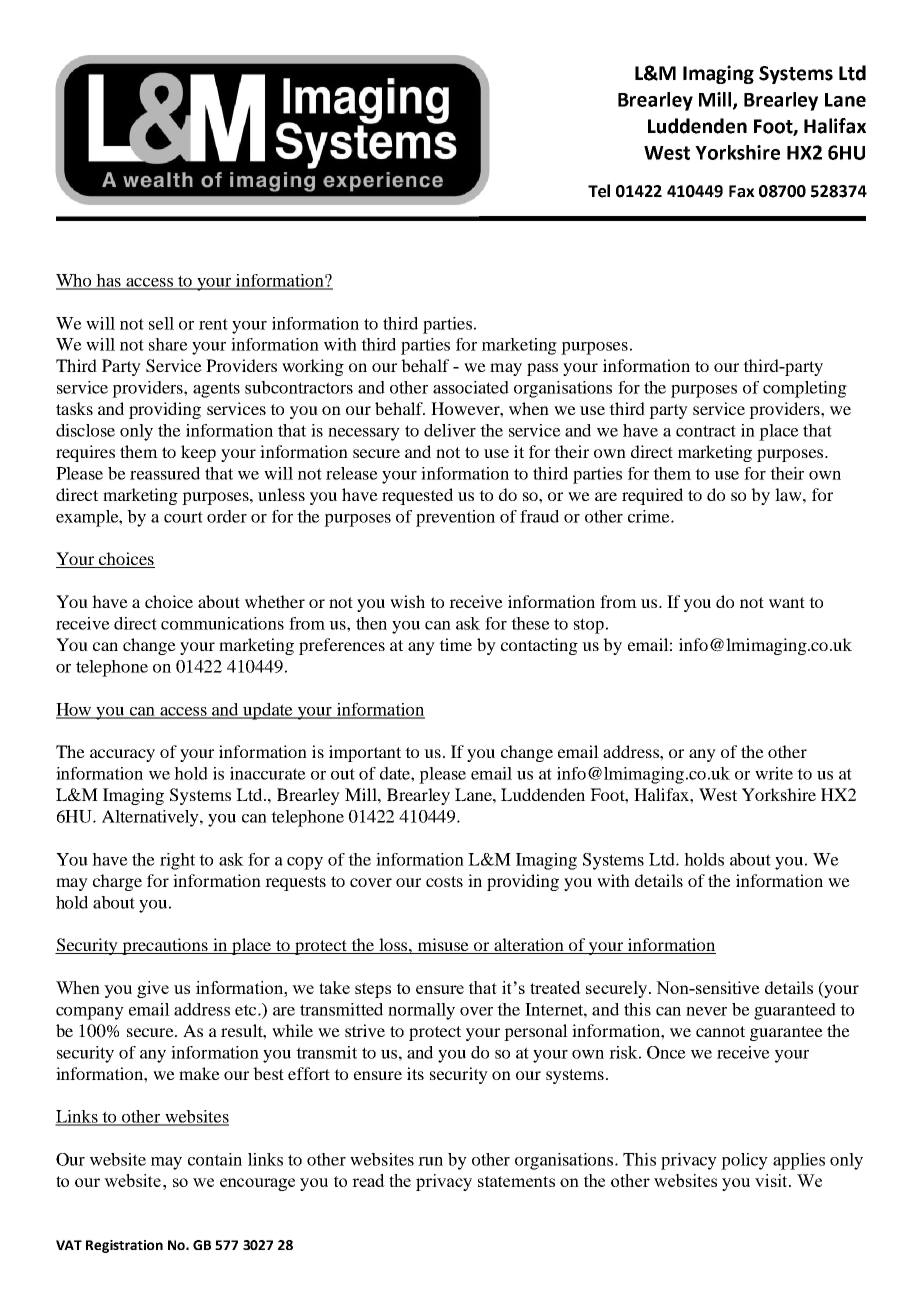 This page has width=924, height=1308. Describe the element at coordinates (772, 1180) in the page. I see `visit` at that location.
